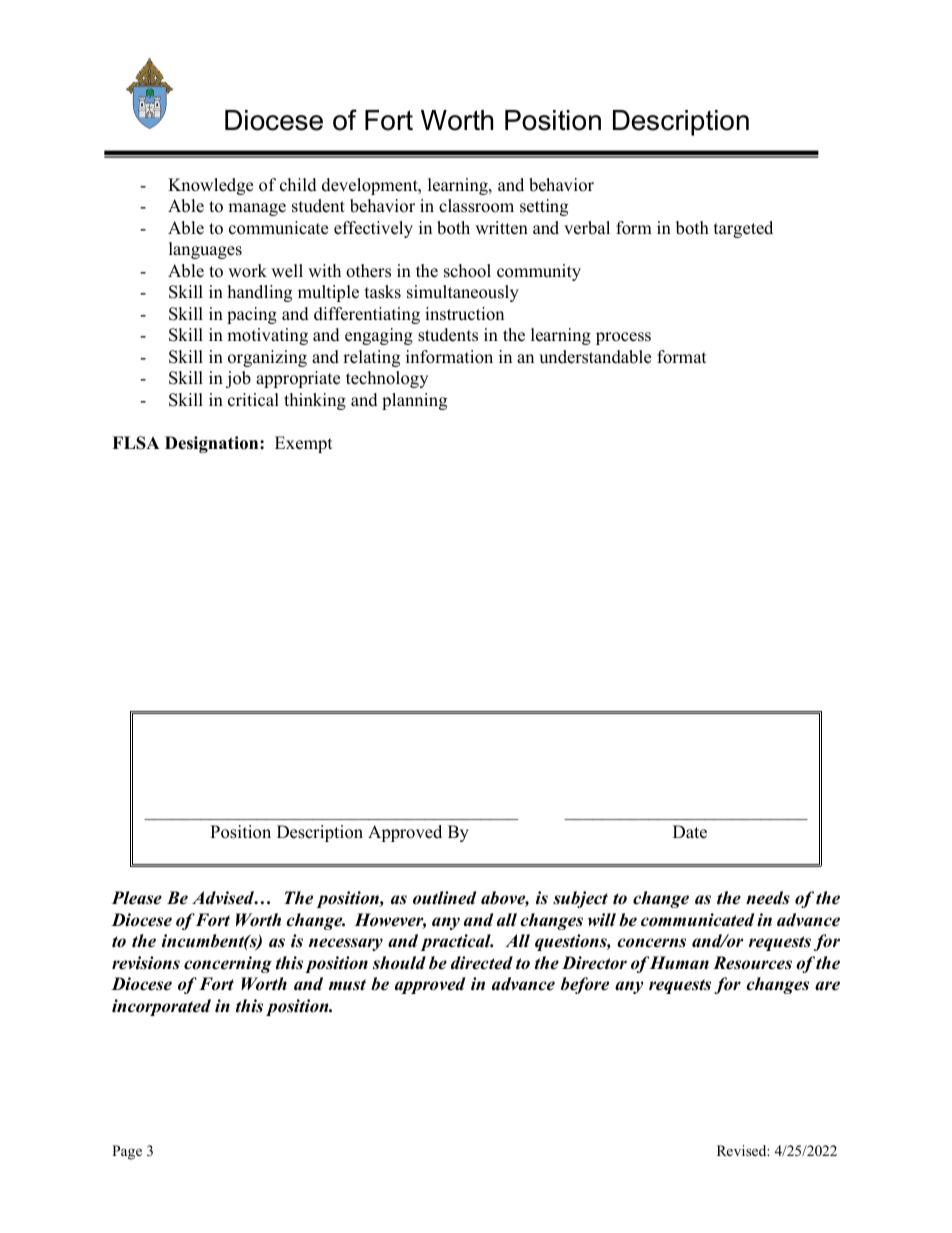 The image size is (952, 1233). Describe the element at coordinates (210, 186) in the document. I see `Knowledge` at that location.
